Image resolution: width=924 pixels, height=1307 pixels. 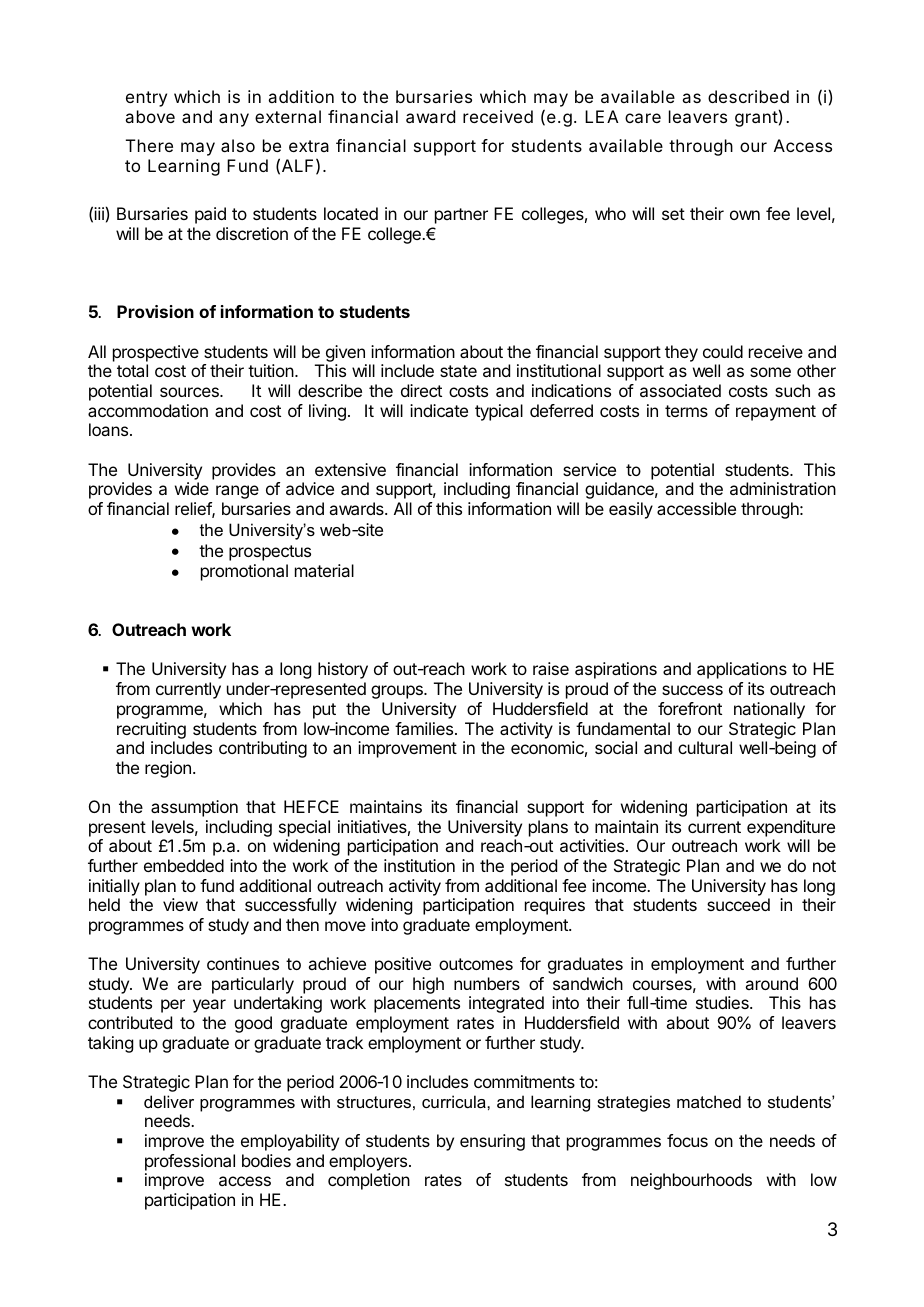 I want to click on cultural, so click(x=705, y=747).
